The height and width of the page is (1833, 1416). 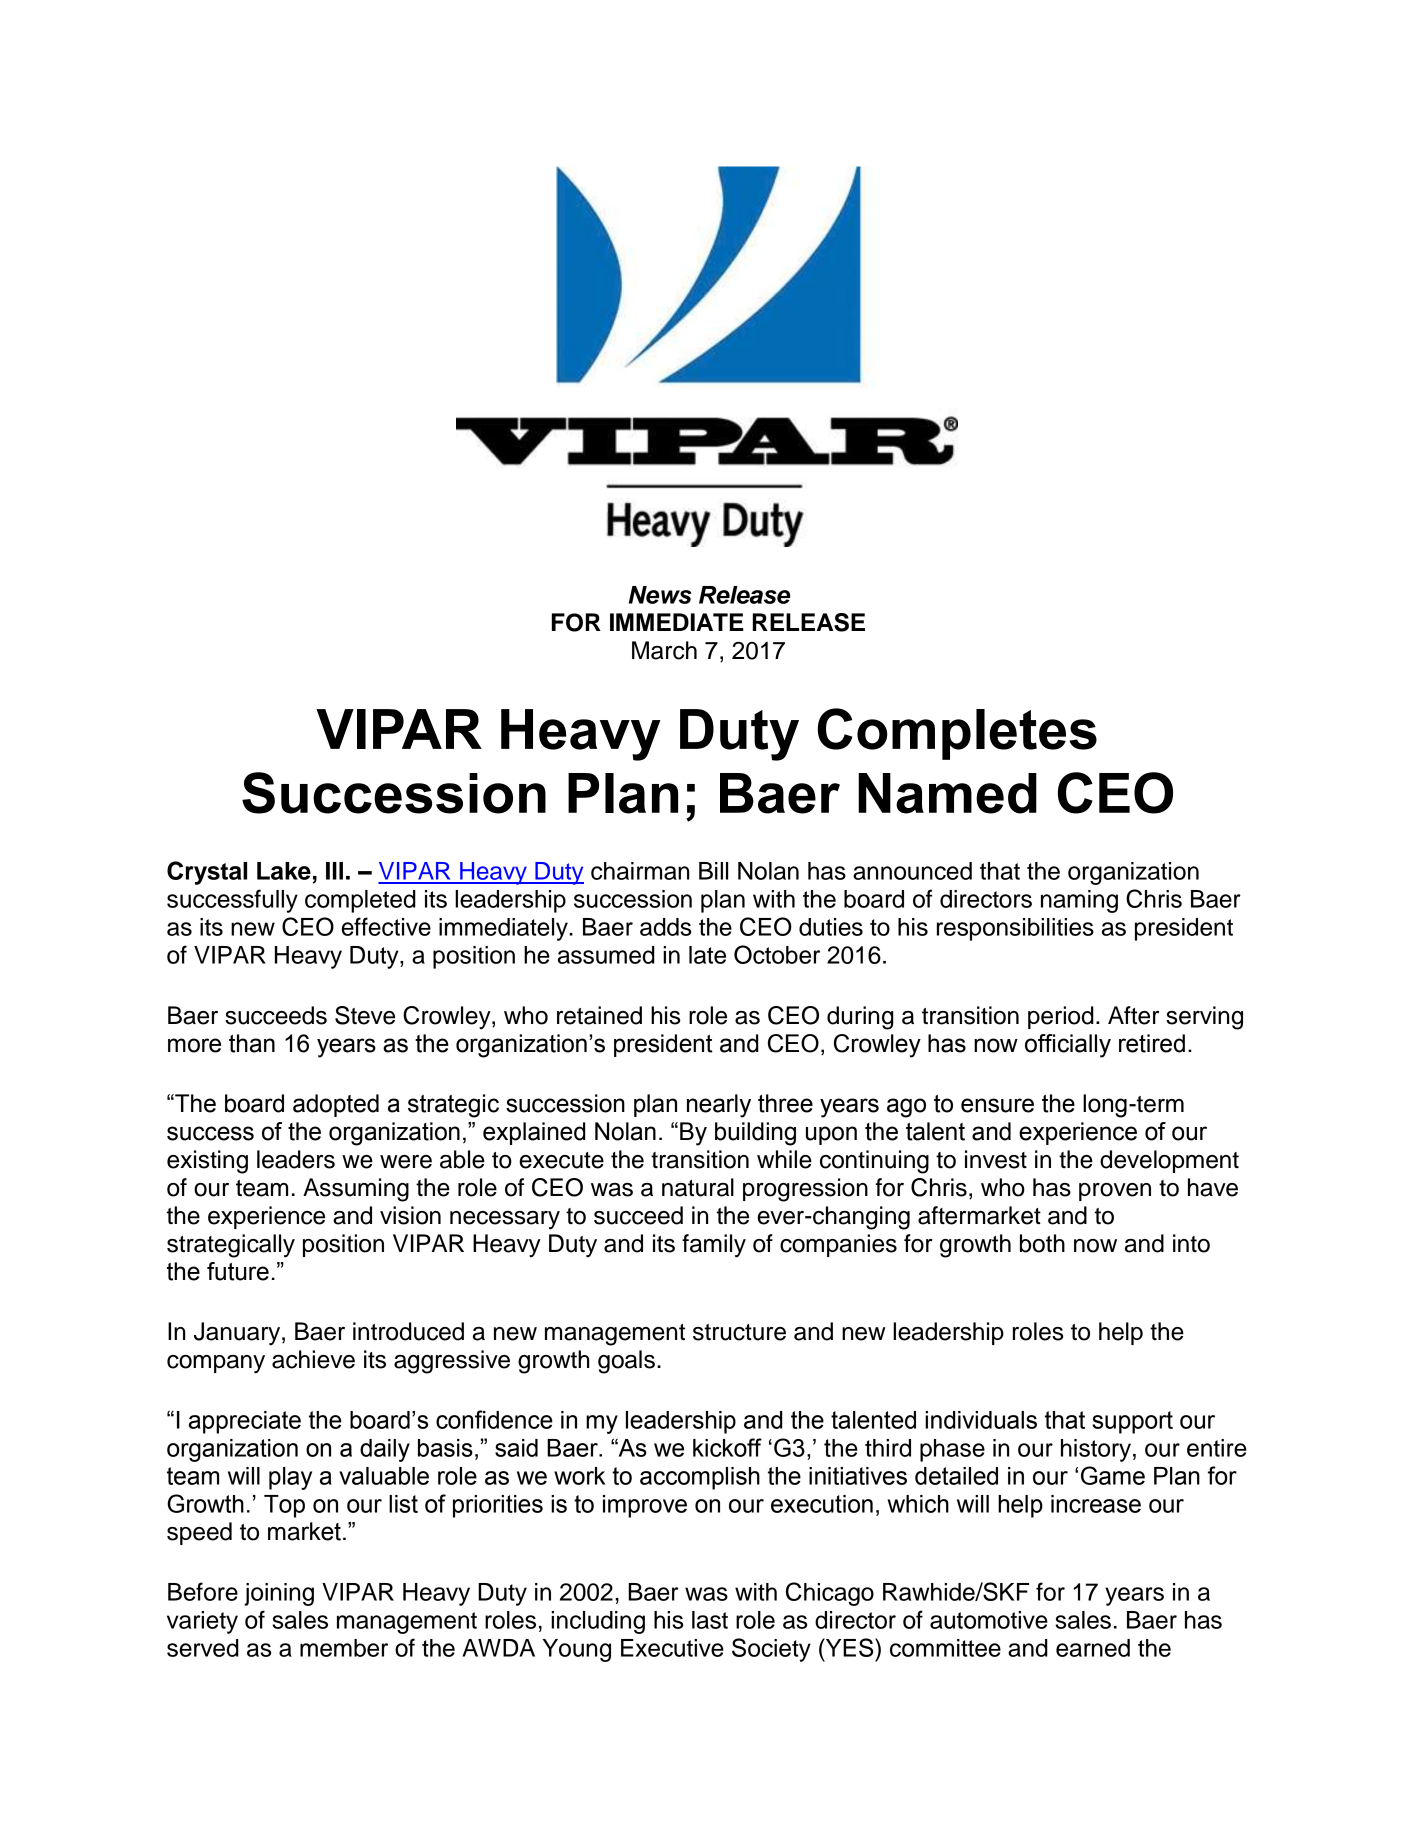 I want to click on Completes, so click(x=957, y=734).
